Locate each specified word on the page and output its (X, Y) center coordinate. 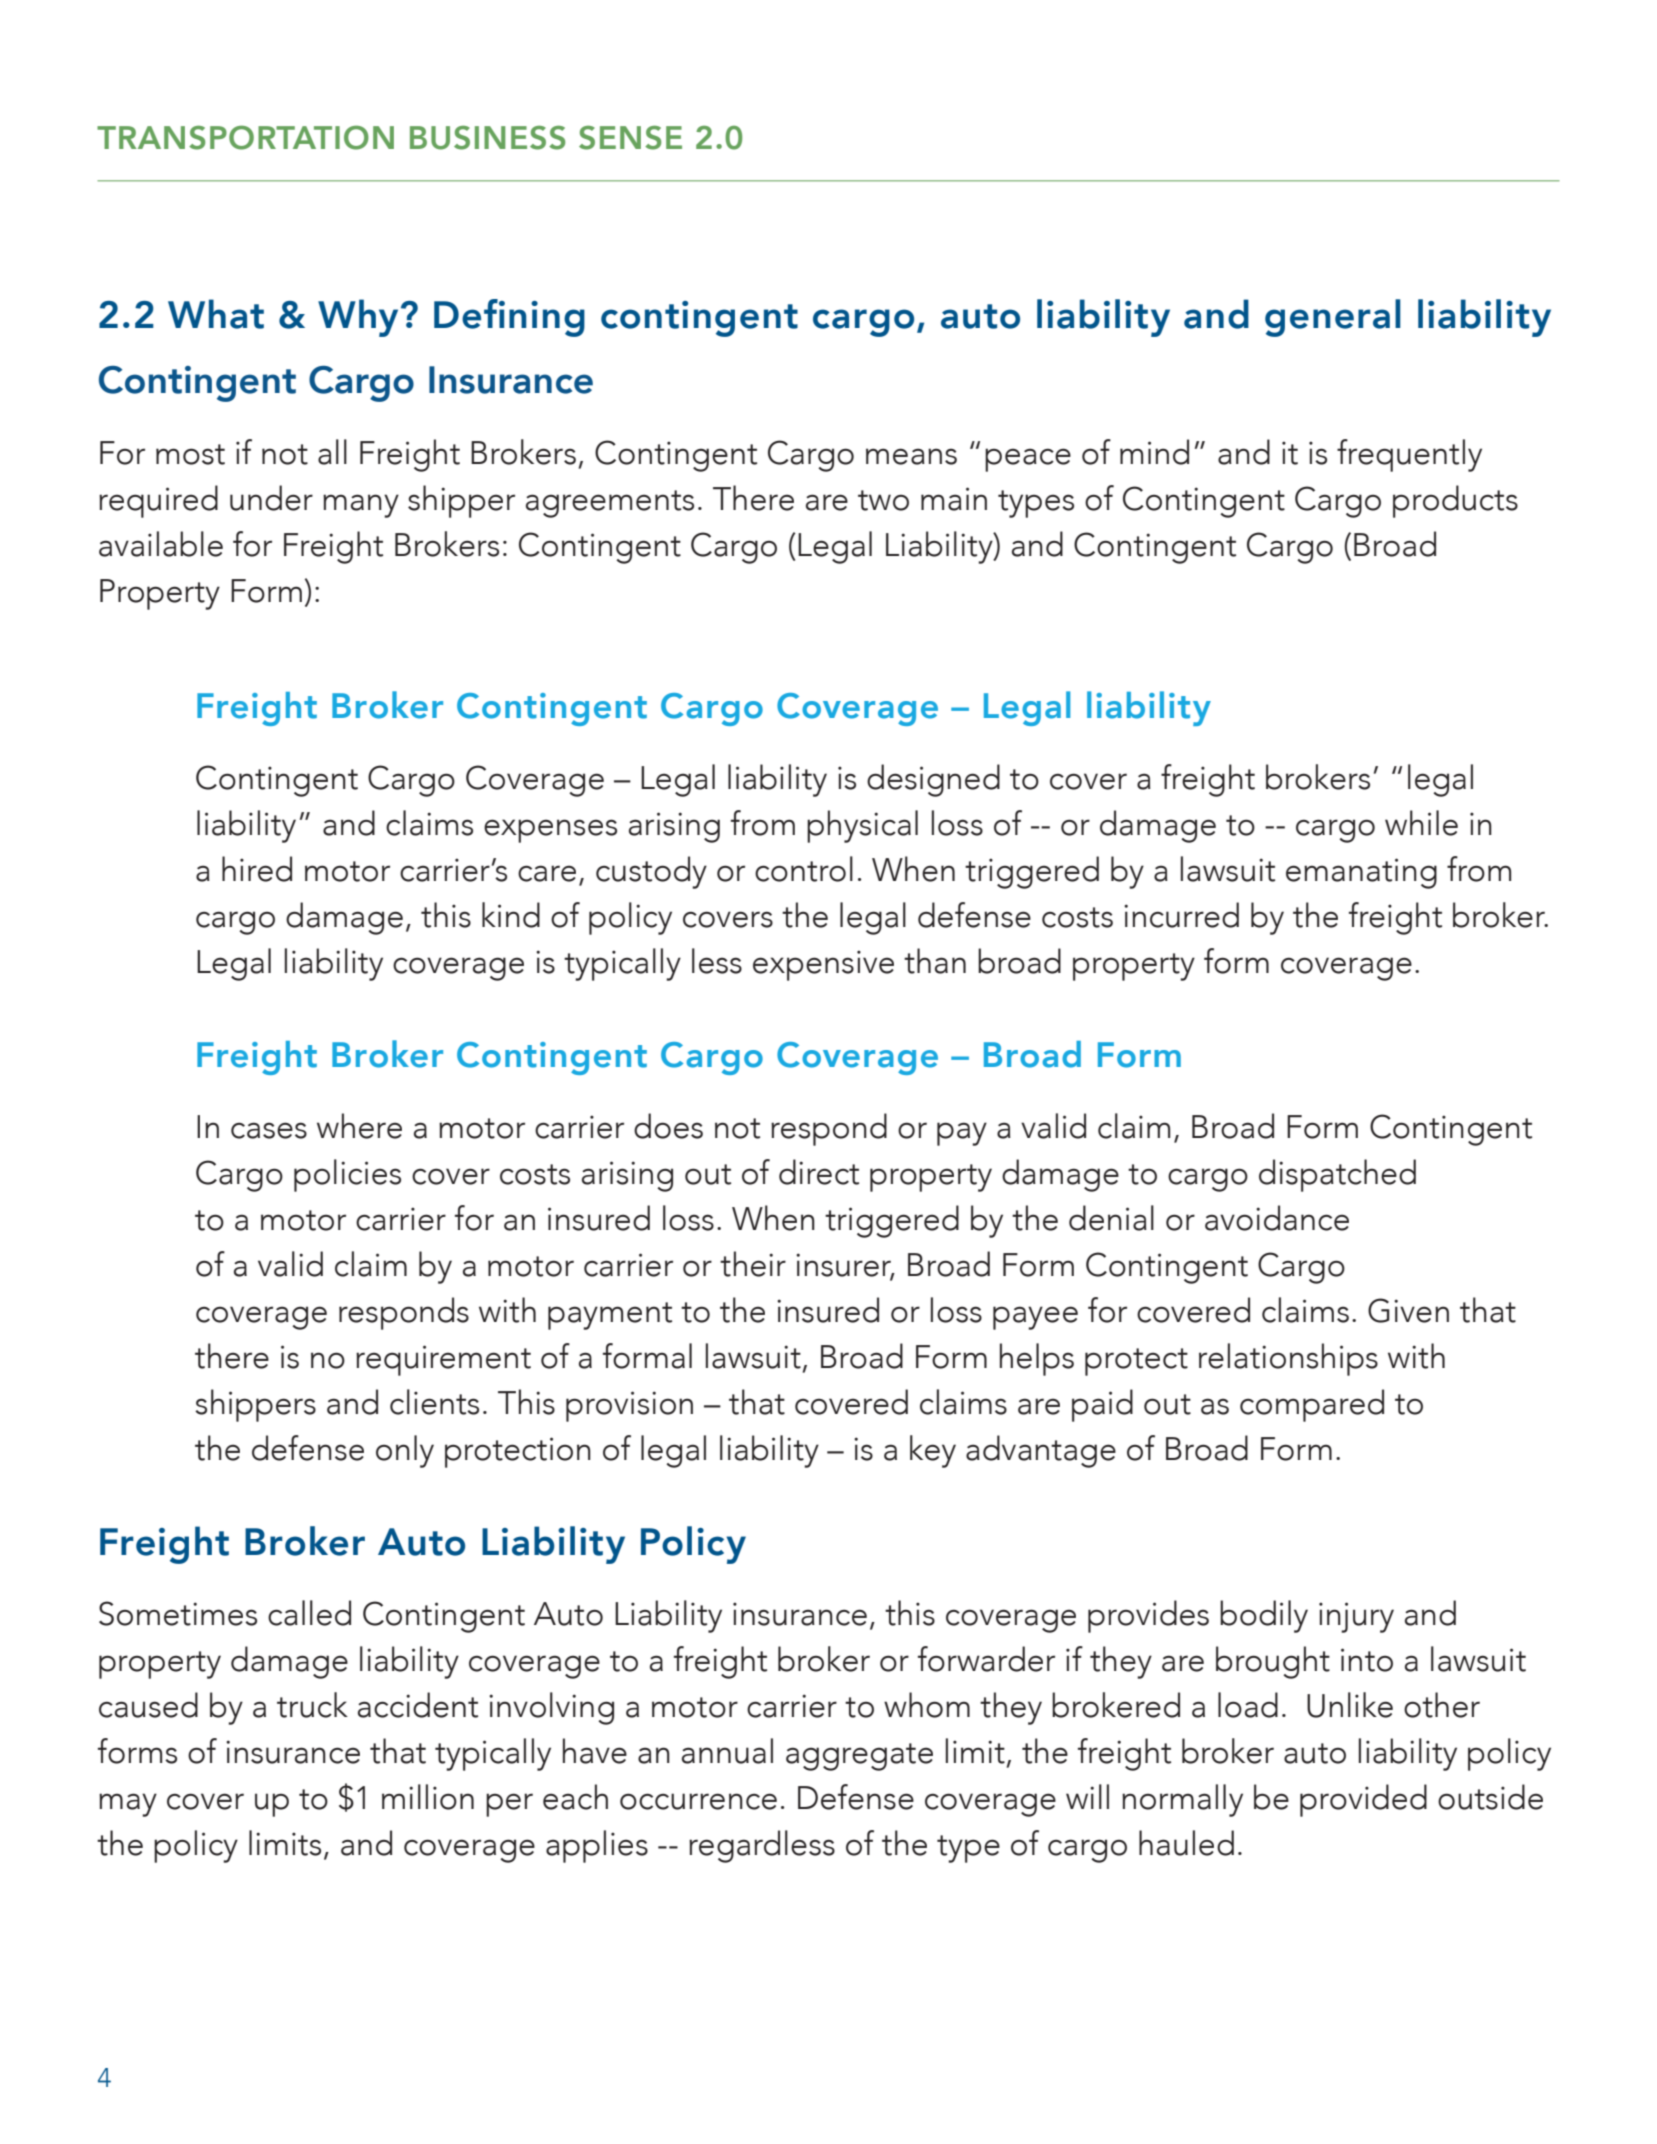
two (883, 500)
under (271, 498)
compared (1312, 1405)
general (1333, 318)
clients (434, 1402)
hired (257, 869)
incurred (1181, 915)
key (933, 1451)
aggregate (859, 1757)
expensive (823, 965)
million (428, 1797)
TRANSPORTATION (245, 137)
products (1455, 501)
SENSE (630, 138)
